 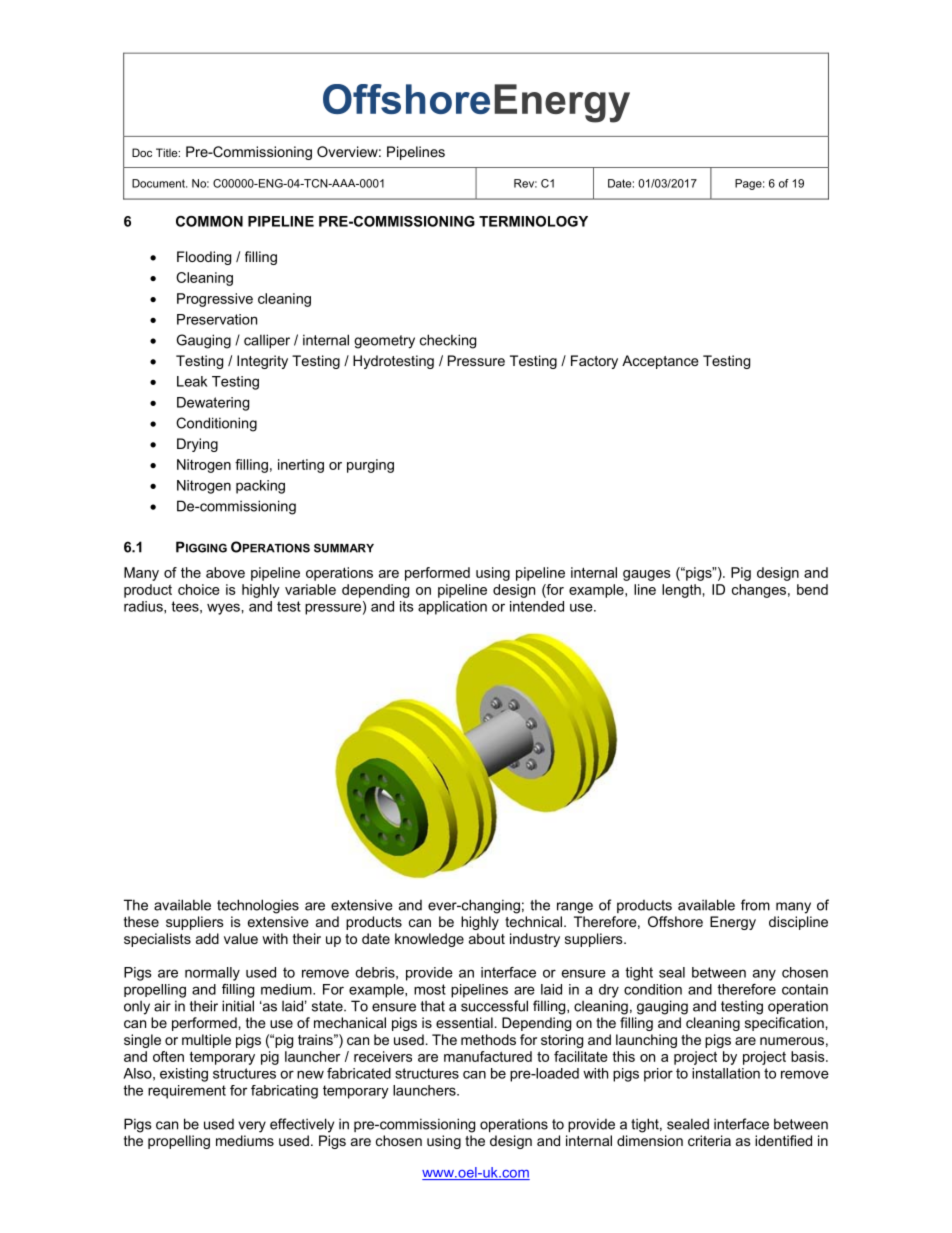 What do you see at coordinates (209, 221) in the screenshot?
I see `COMMON` at bounding box center [209, 221].
